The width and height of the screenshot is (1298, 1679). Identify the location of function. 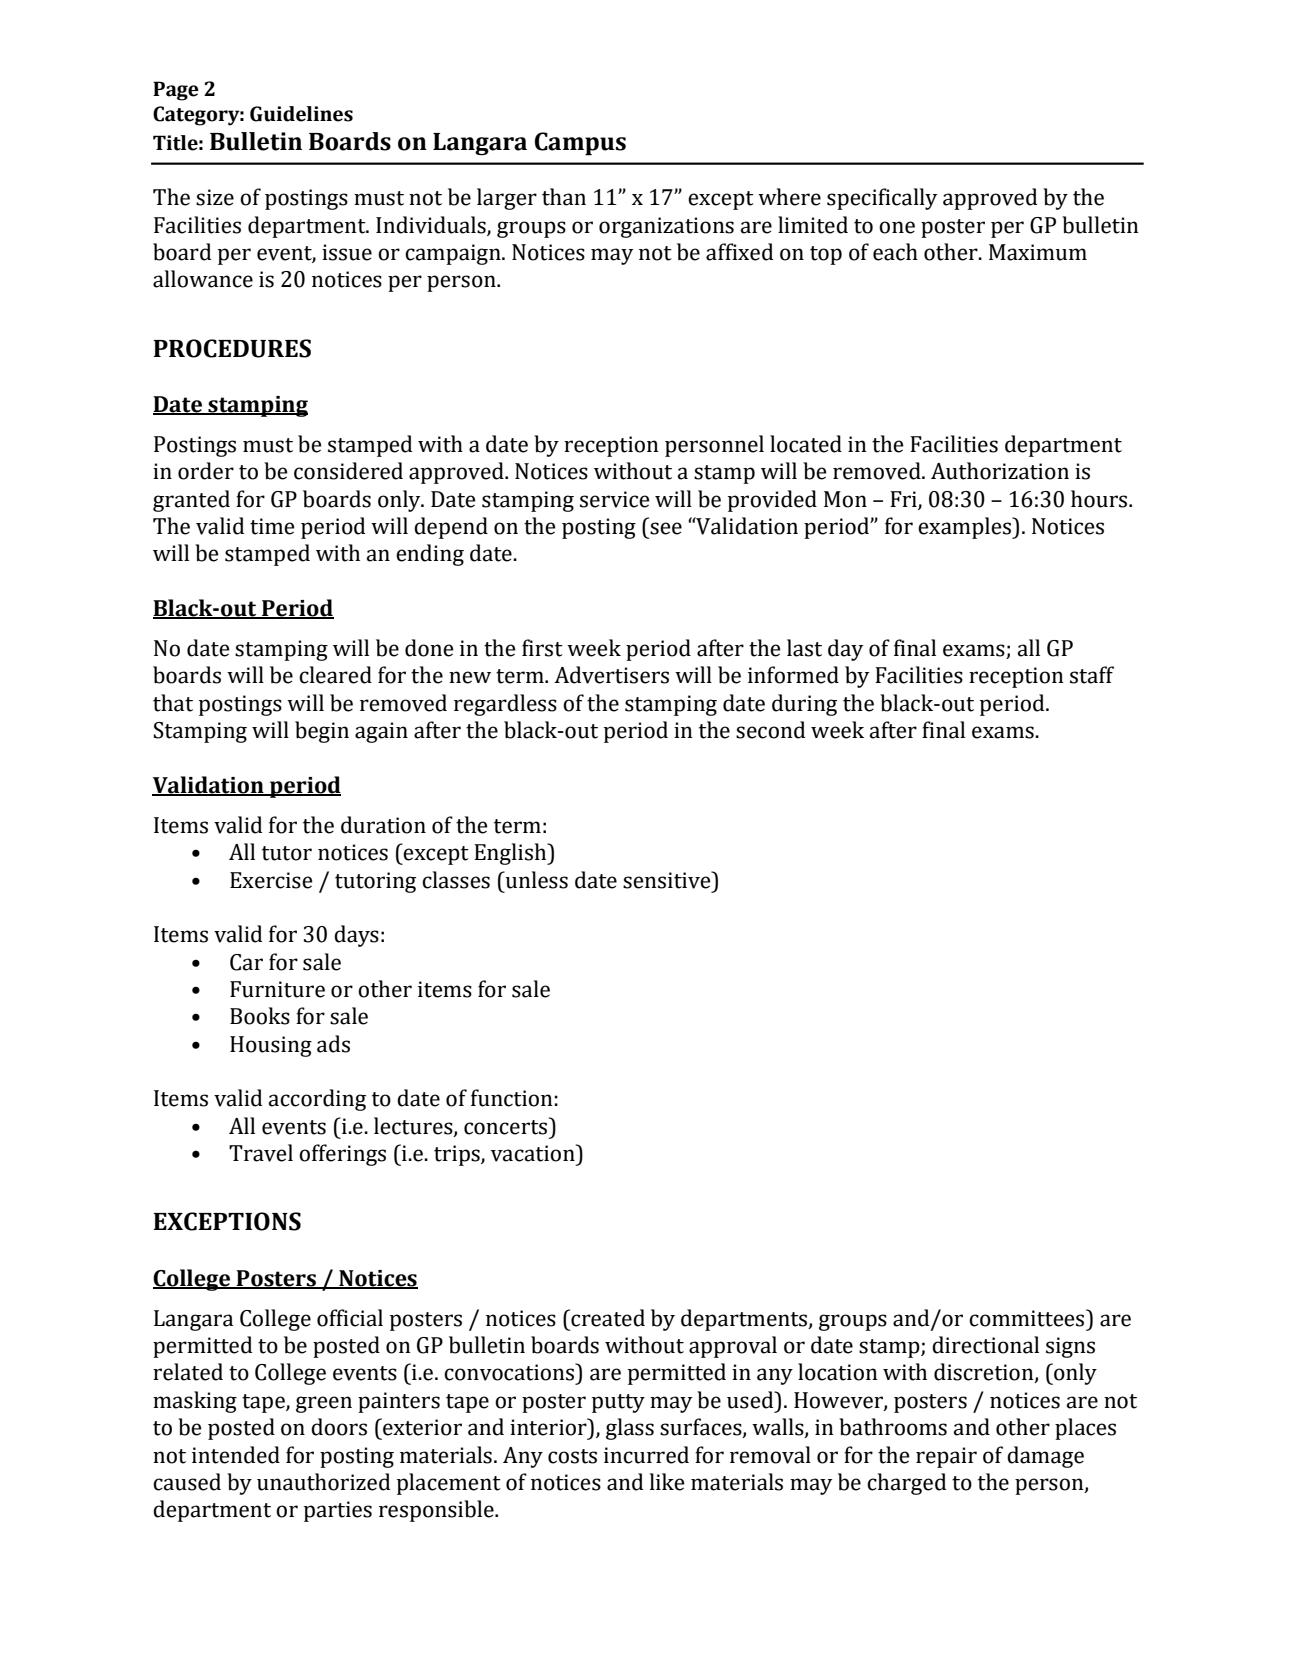
(512, 1098).
